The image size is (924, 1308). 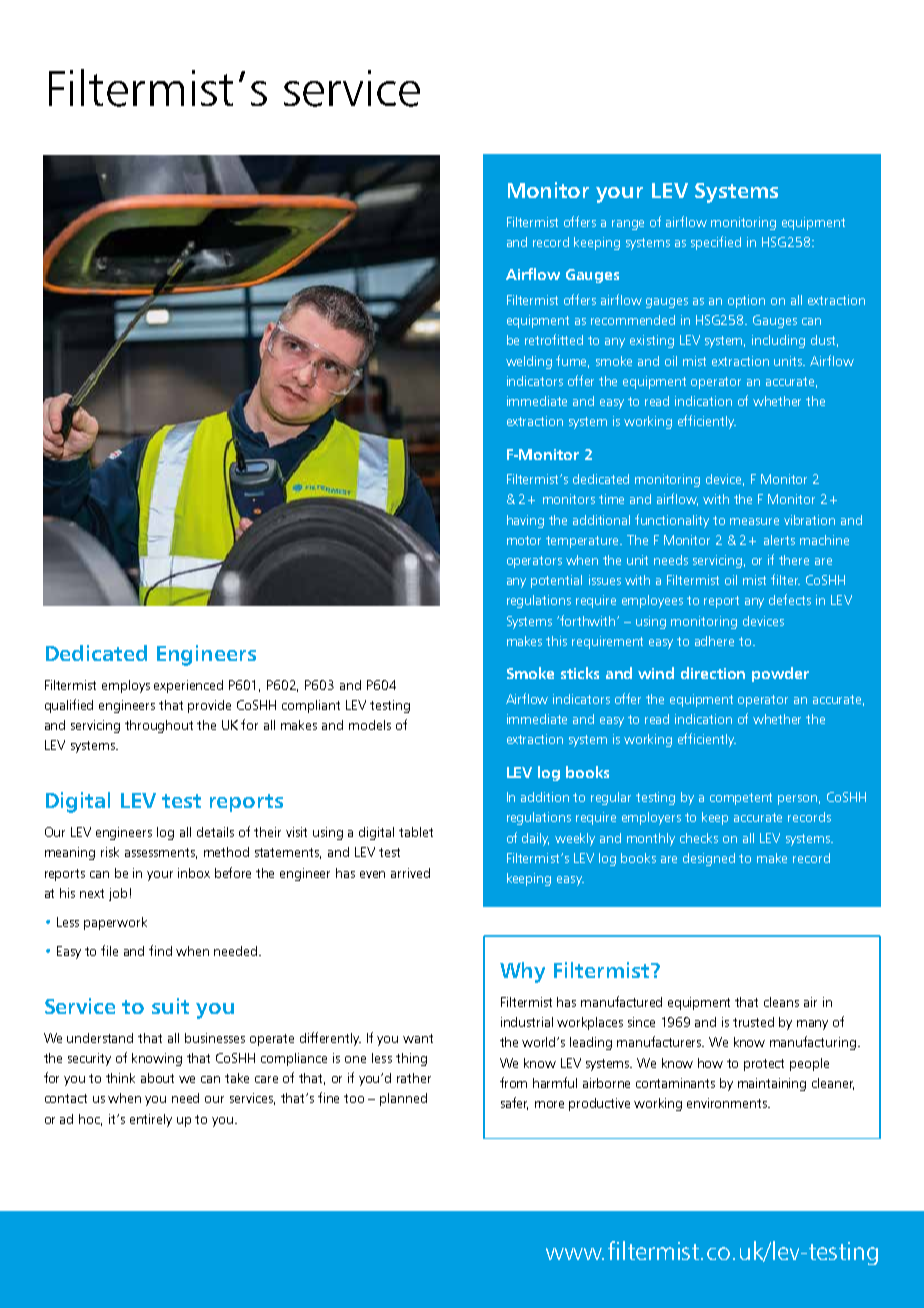 What do you see at coordinates (157, 1078) in the screenshot?
I see `about` at bounding box center [157, 1078].
